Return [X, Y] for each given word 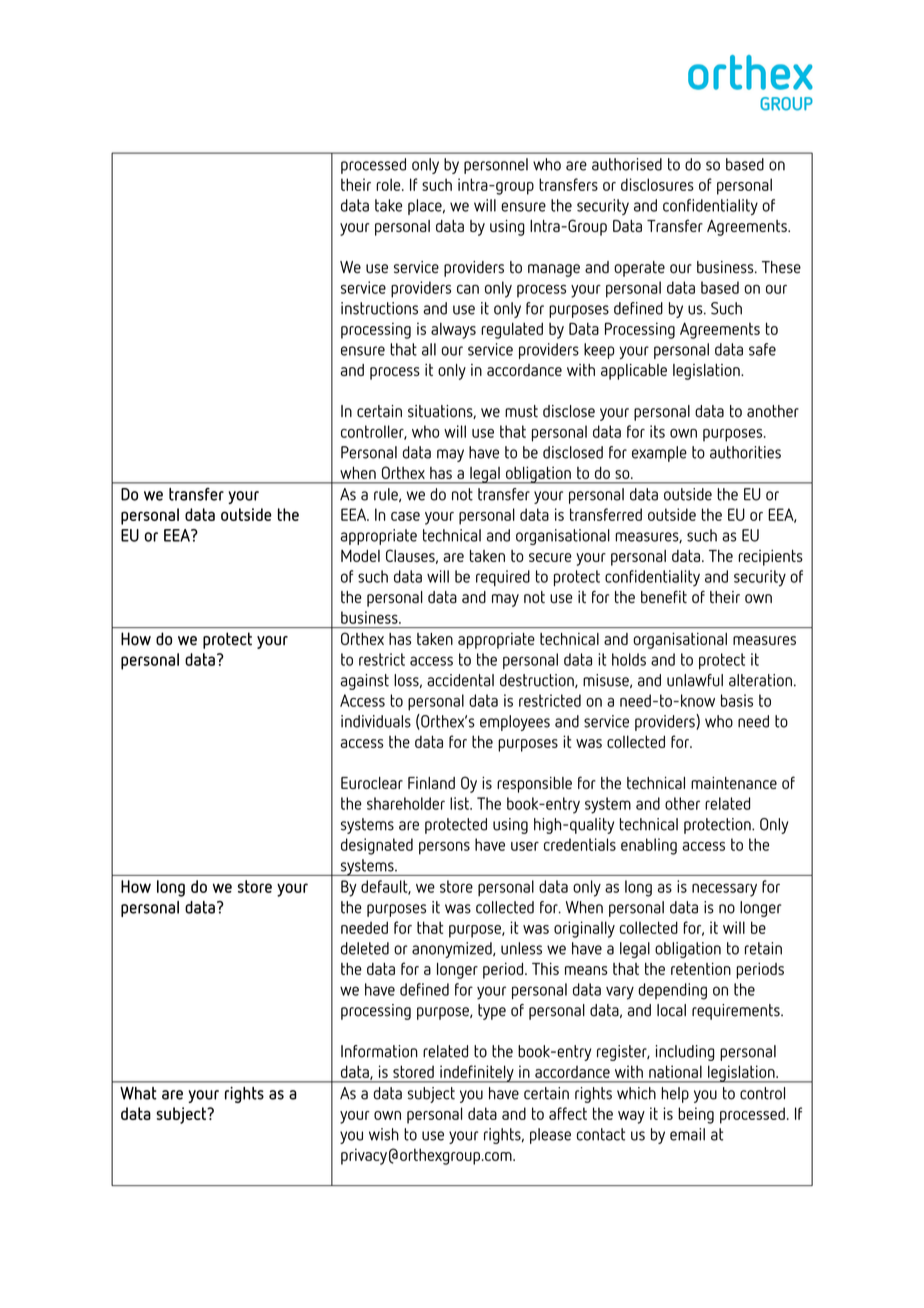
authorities [745, 452]
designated [377, 846]
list [460, 803]
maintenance [734, 783]
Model [360, 555]
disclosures [657, 184]
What [138, 1093]
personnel [496, 166]
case [405, 516]
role [389, 184]
